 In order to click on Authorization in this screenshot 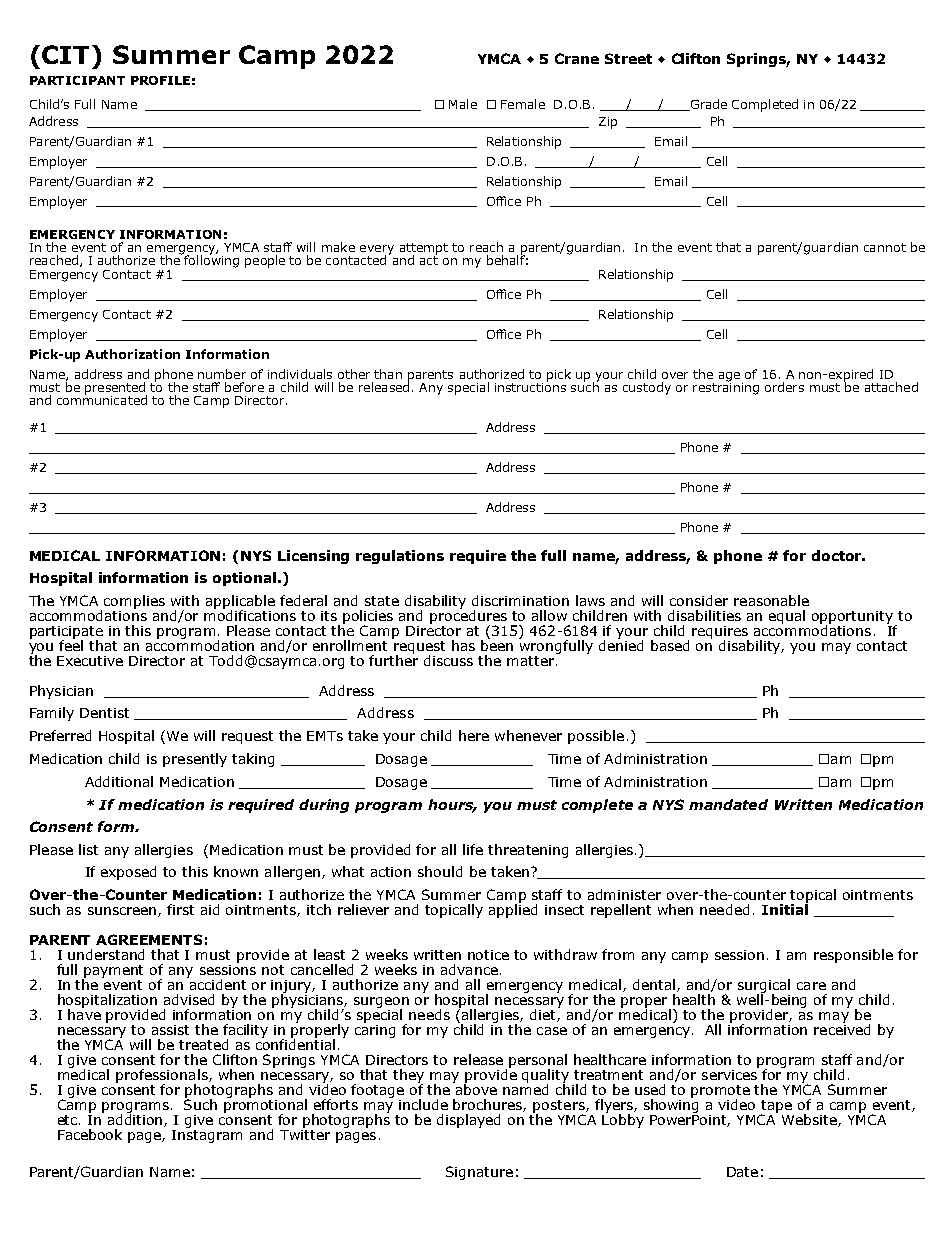, I will do `click(132, 354)`.
